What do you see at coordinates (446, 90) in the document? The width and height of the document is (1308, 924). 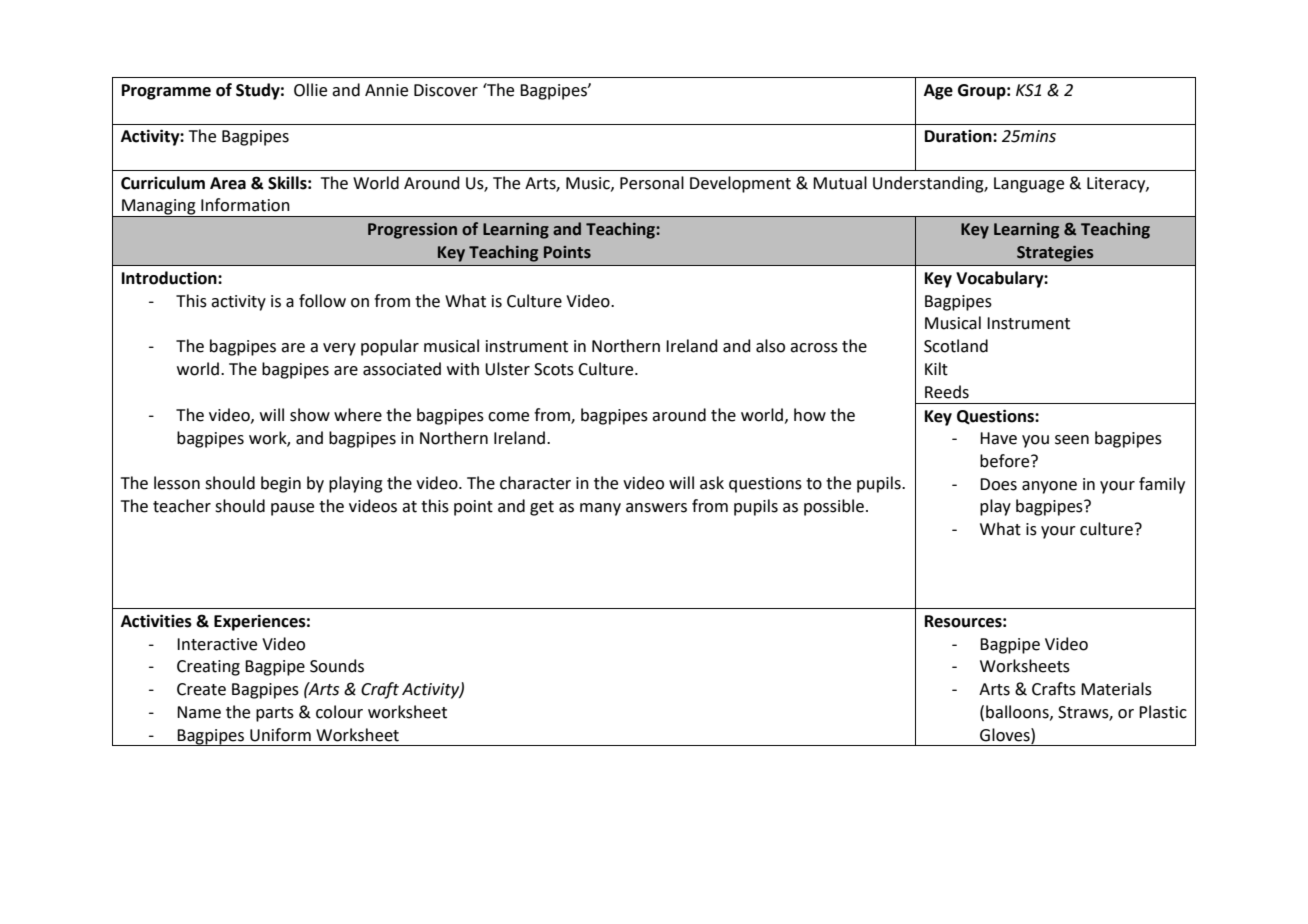 I see `Discover` at bounding box center [446, 90].
